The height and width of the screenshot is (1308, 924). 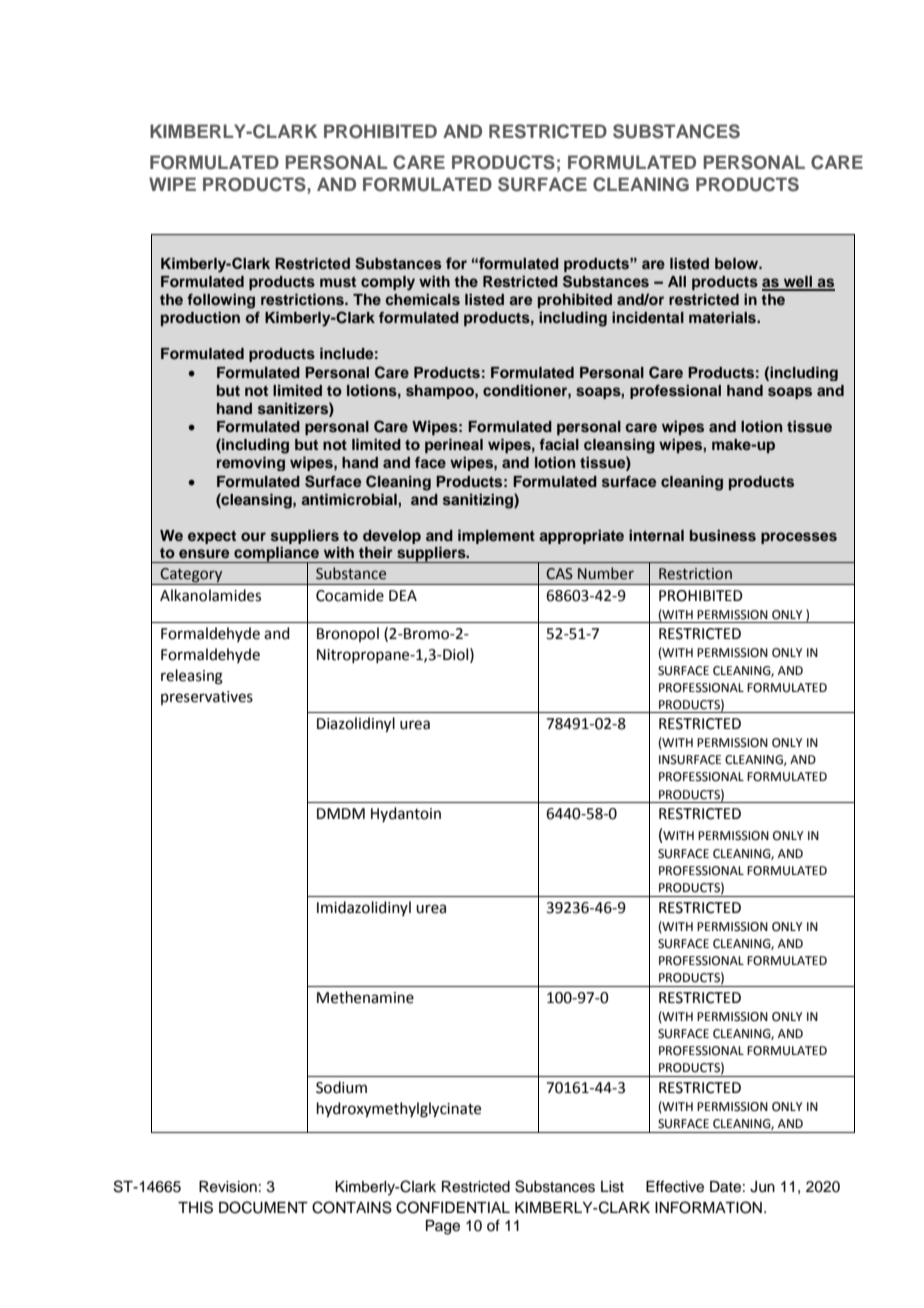 I want to click on materials, so click(x=723, y=317).
